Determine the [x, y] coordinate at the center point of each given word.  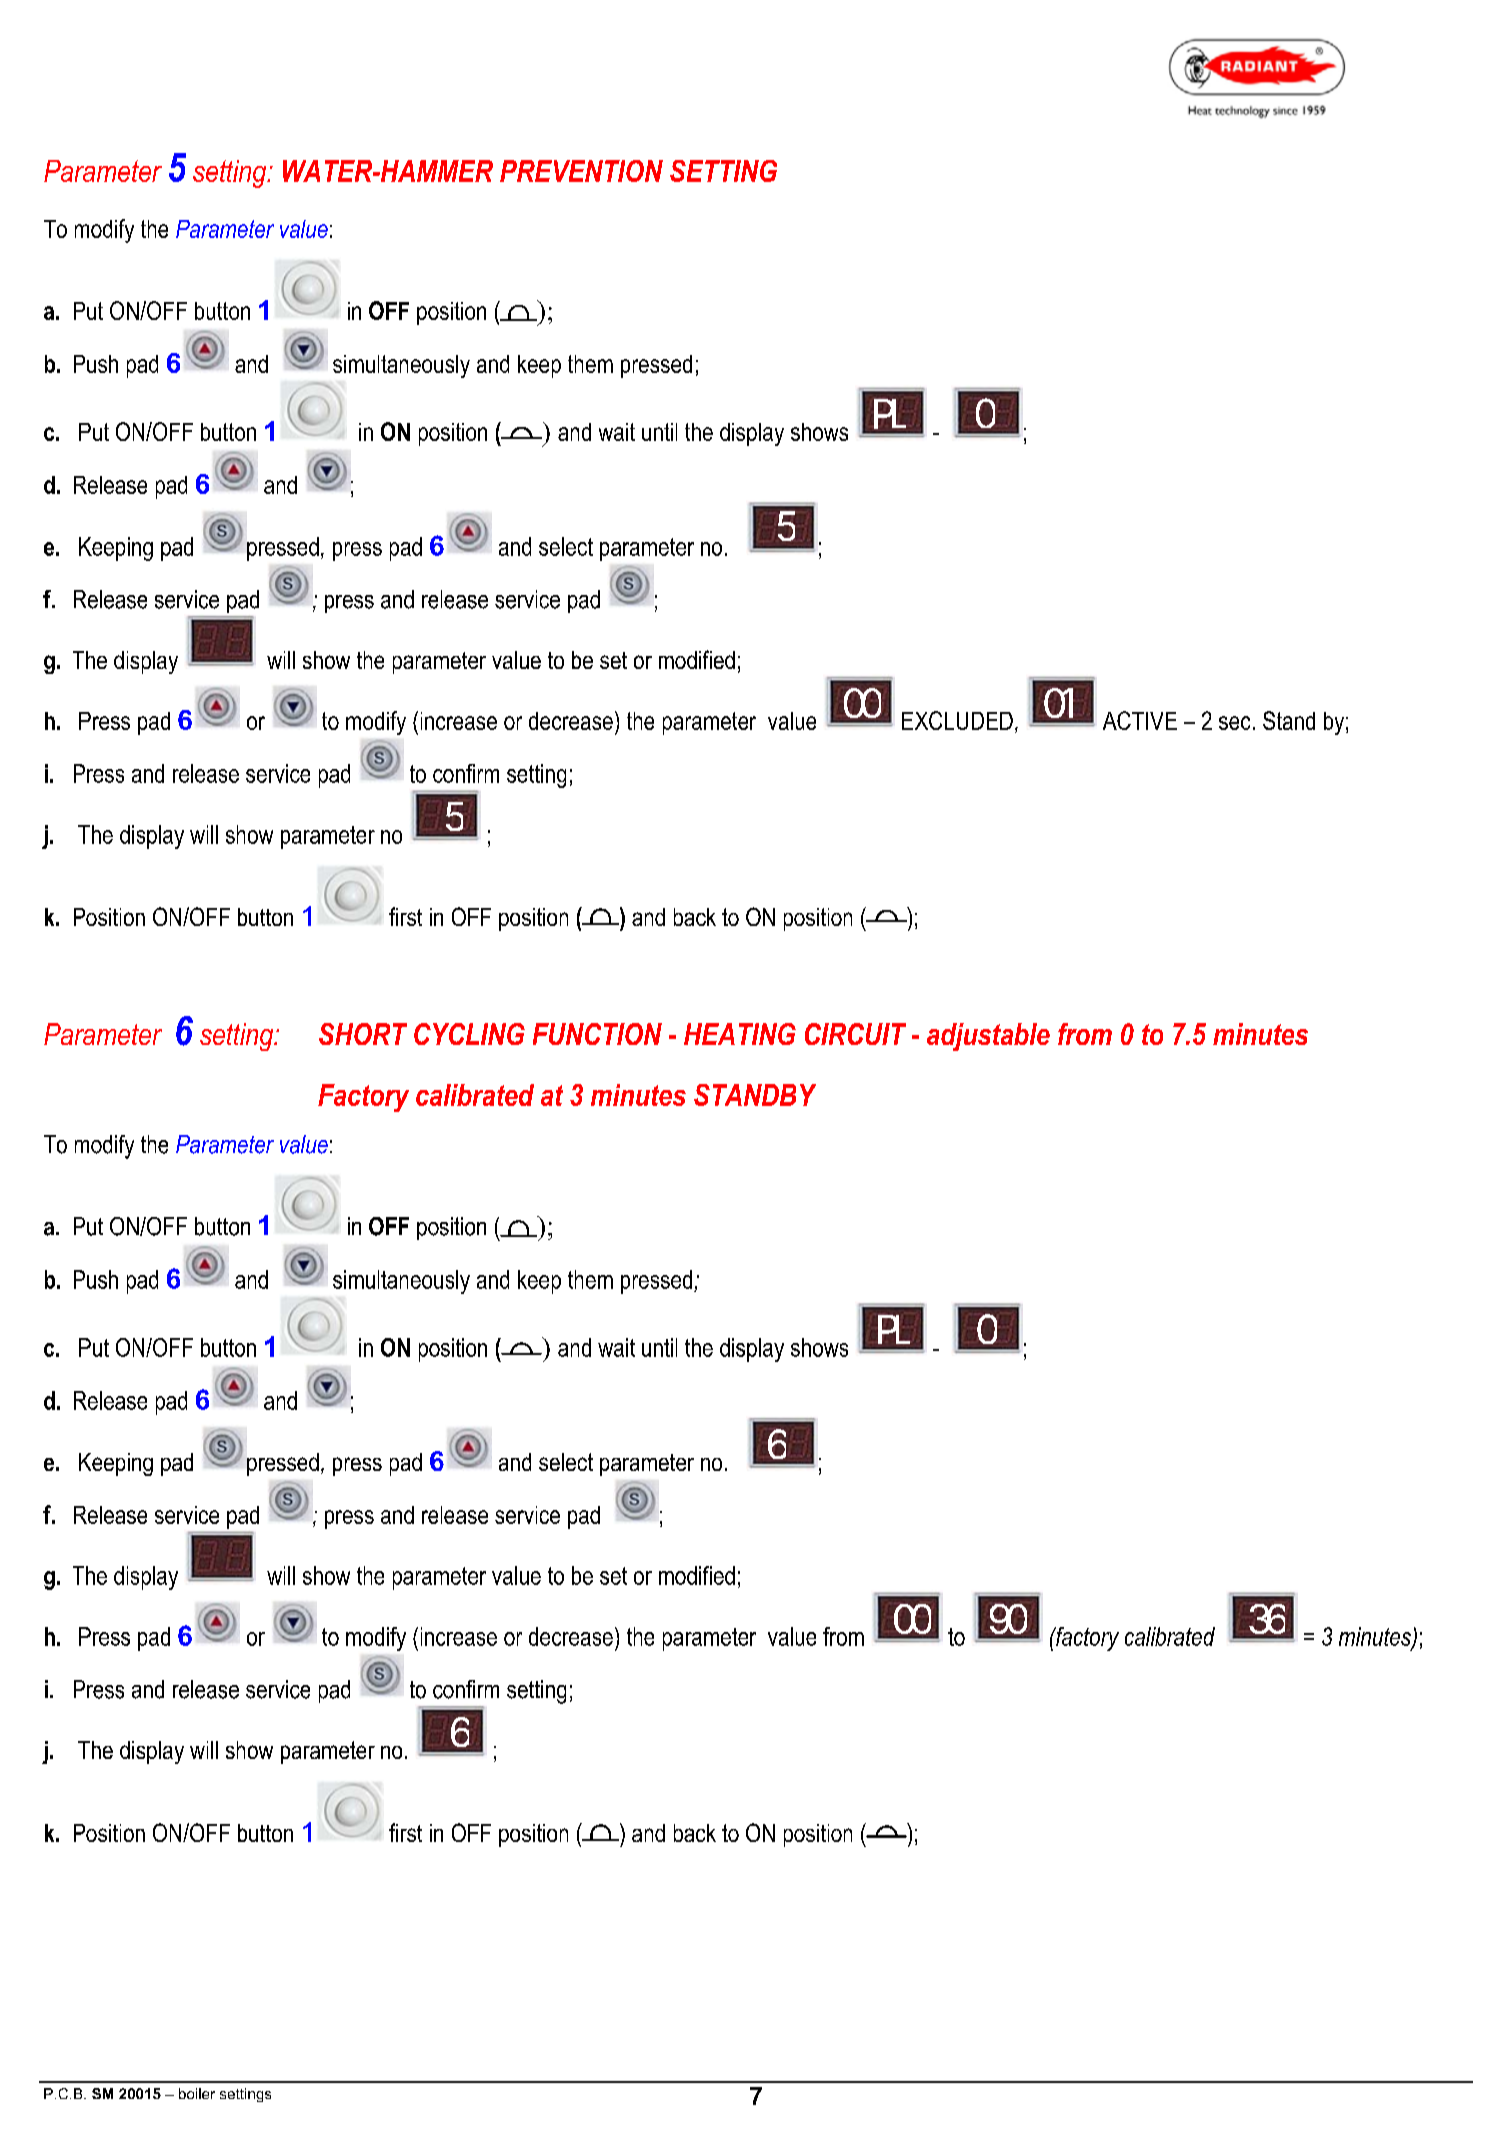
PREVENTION [581, 171]
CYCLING [469, 1034]
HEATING [740, 1034]
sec [1234, 723]
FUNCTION [597, 1034]
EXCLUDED [957, 720]
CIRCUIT [855, 1034]
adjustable [988, 1037]
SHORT [363, 1034]
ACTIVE [1140, 720]
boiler [197, 2093]
